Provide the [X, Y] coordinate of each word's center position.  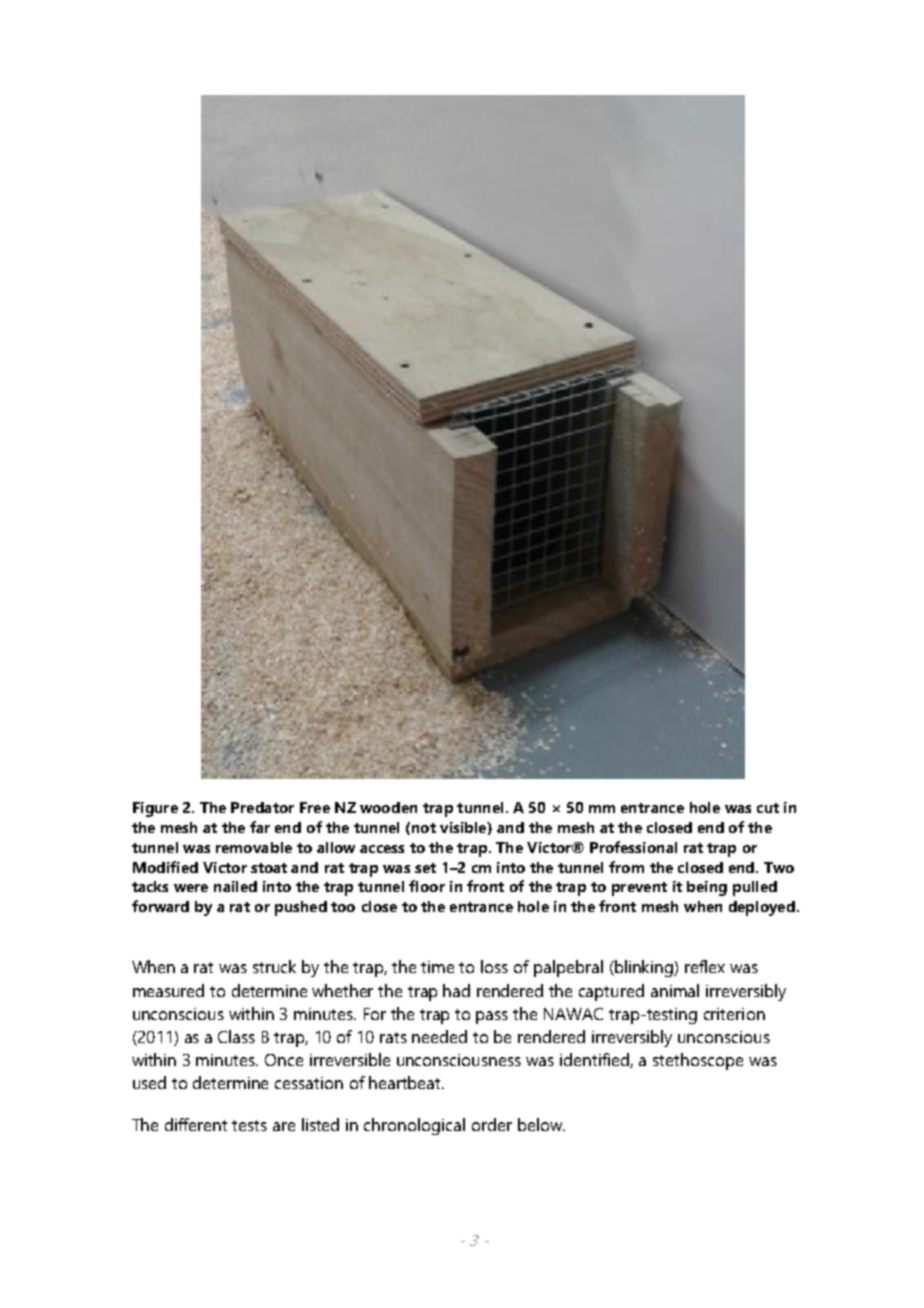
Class [236, 1036]
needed [439, 1036]
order [492, 1124]
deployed [762, 908]
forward [160, 906]
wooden [388, 807]
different [196, 1124]
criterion [734, 1014]
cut [768, 808]
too [343, 907]
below [541, 1124]
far [260, 827]
